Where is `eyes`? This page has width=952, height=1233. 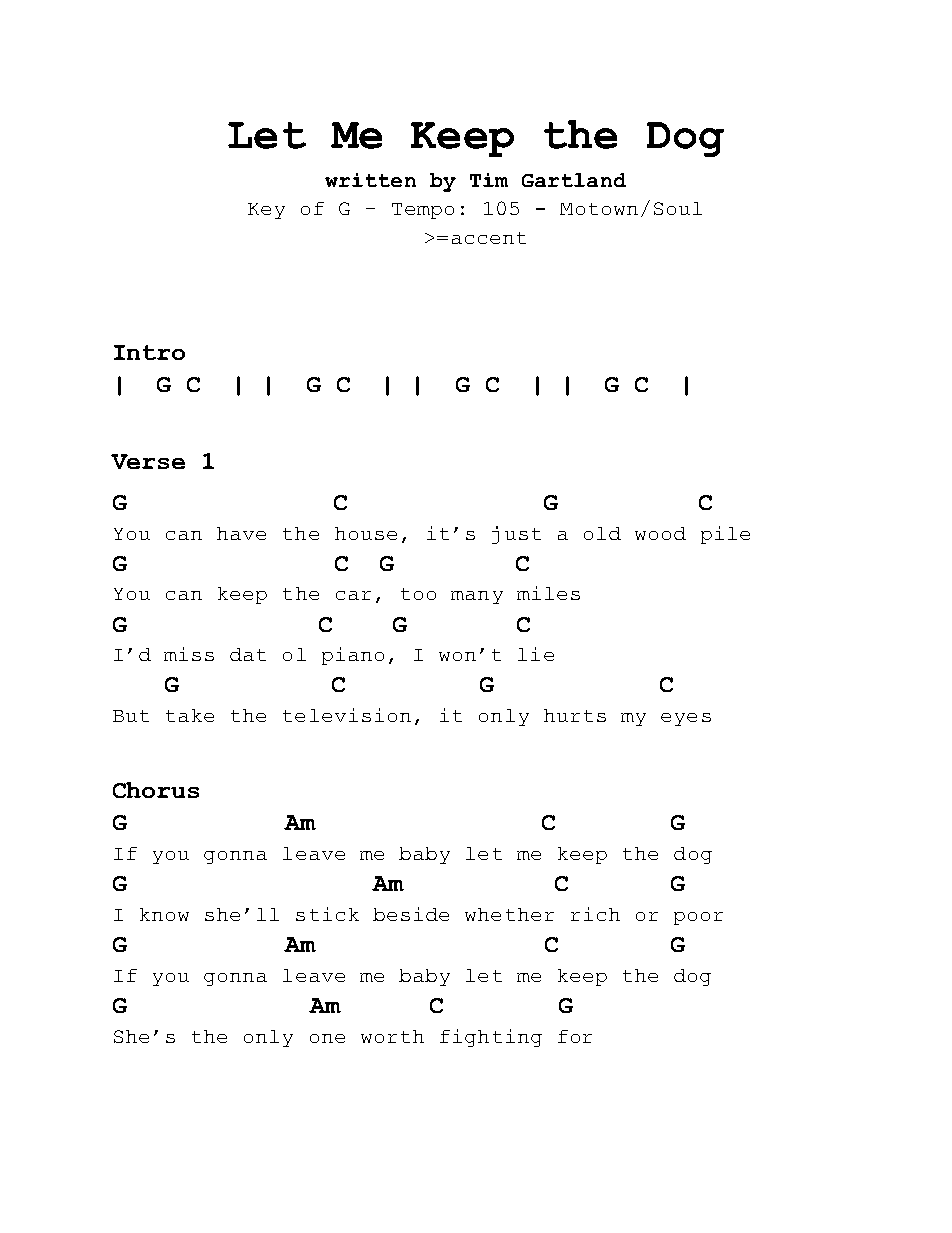
eyes is located at coordinates (686, 719).
